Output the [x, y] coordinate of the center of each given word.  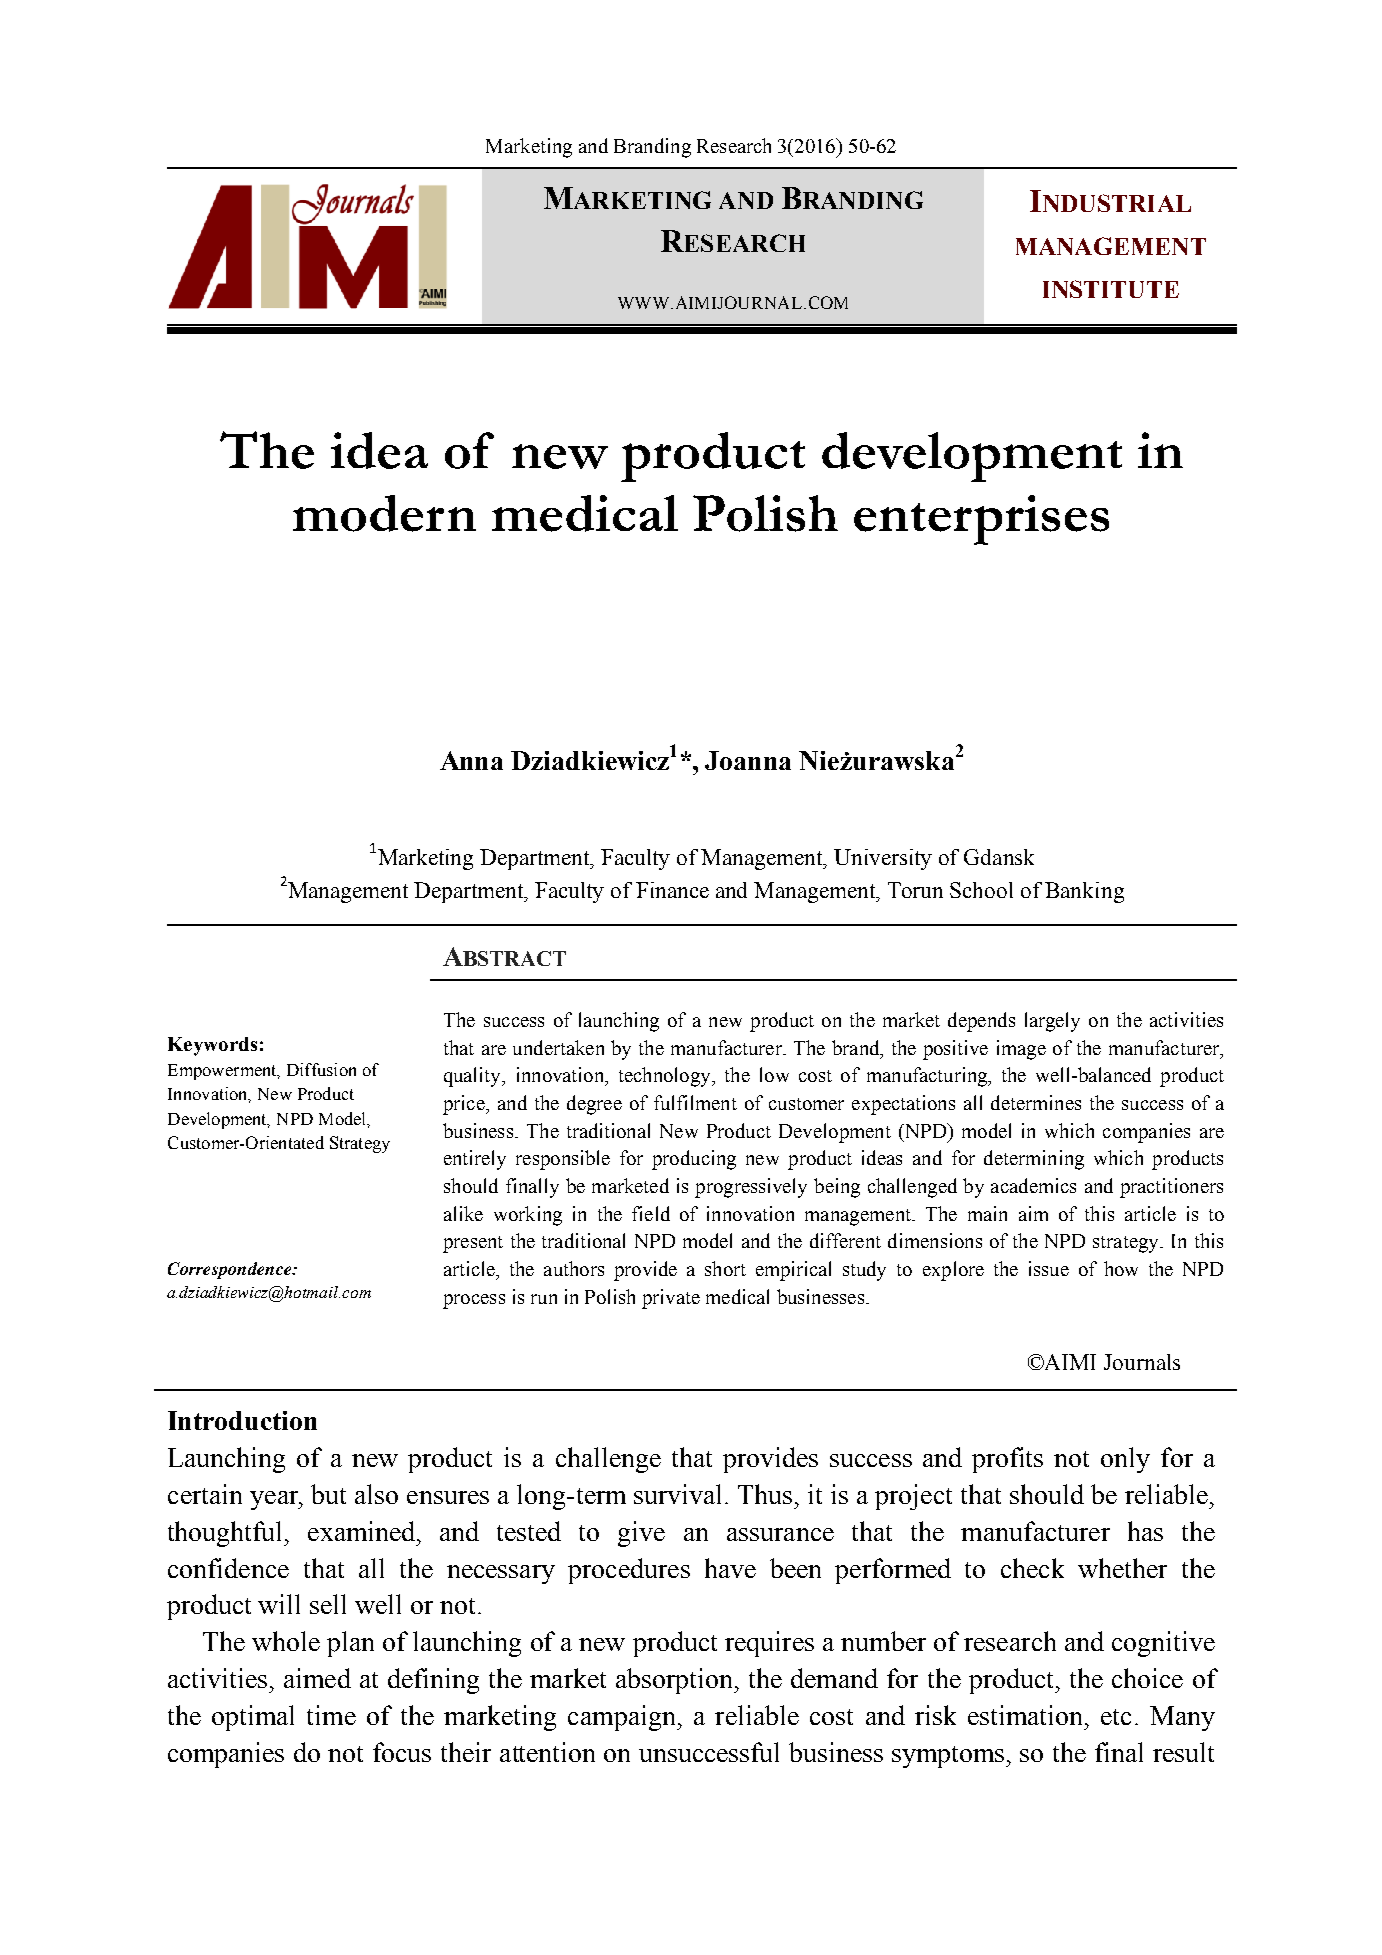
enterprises [981, 520]
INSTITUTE [1111, 289]
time [331, 1715]
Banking [1084, 892]
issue [1049, 1268]
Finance [672, 890]
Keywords [212, 1046]
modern [384, 513]
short [725, 1268]
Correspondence [231, 1270]
